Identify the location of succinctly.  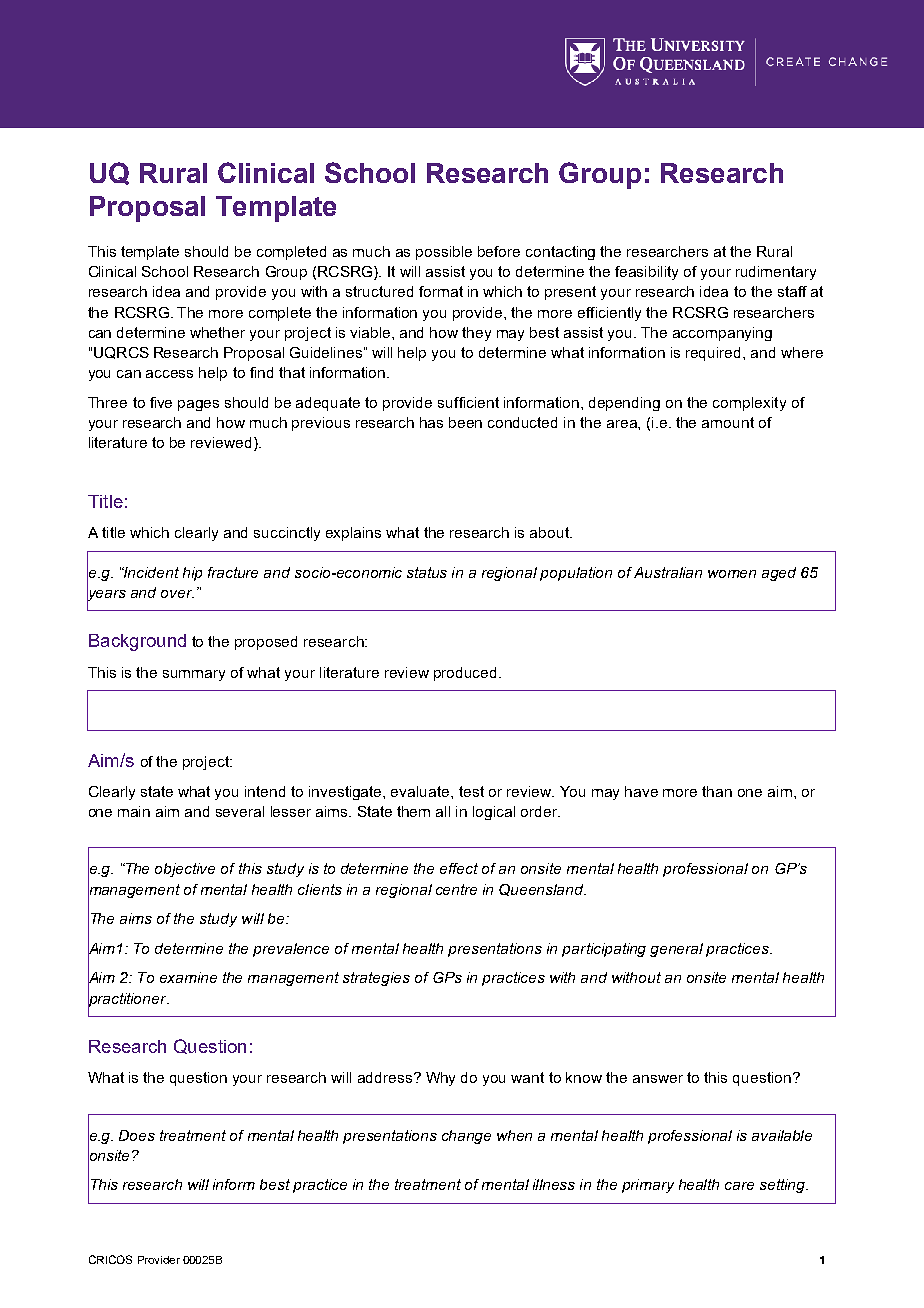
(287, 534).
